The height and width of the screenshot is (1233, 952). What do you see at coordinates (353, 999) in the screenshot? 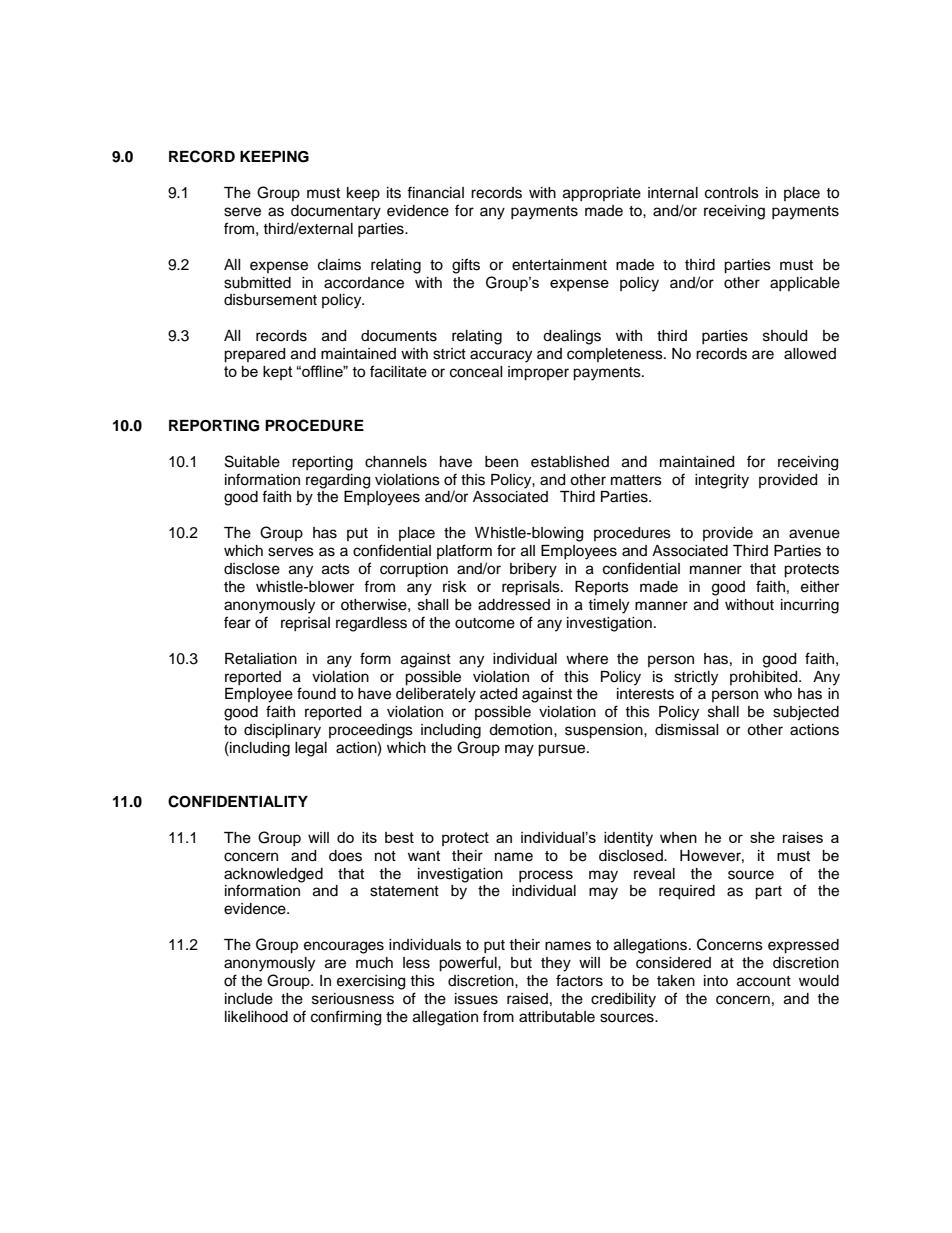
I see `seriousness` at bounding box center [353, 999].
